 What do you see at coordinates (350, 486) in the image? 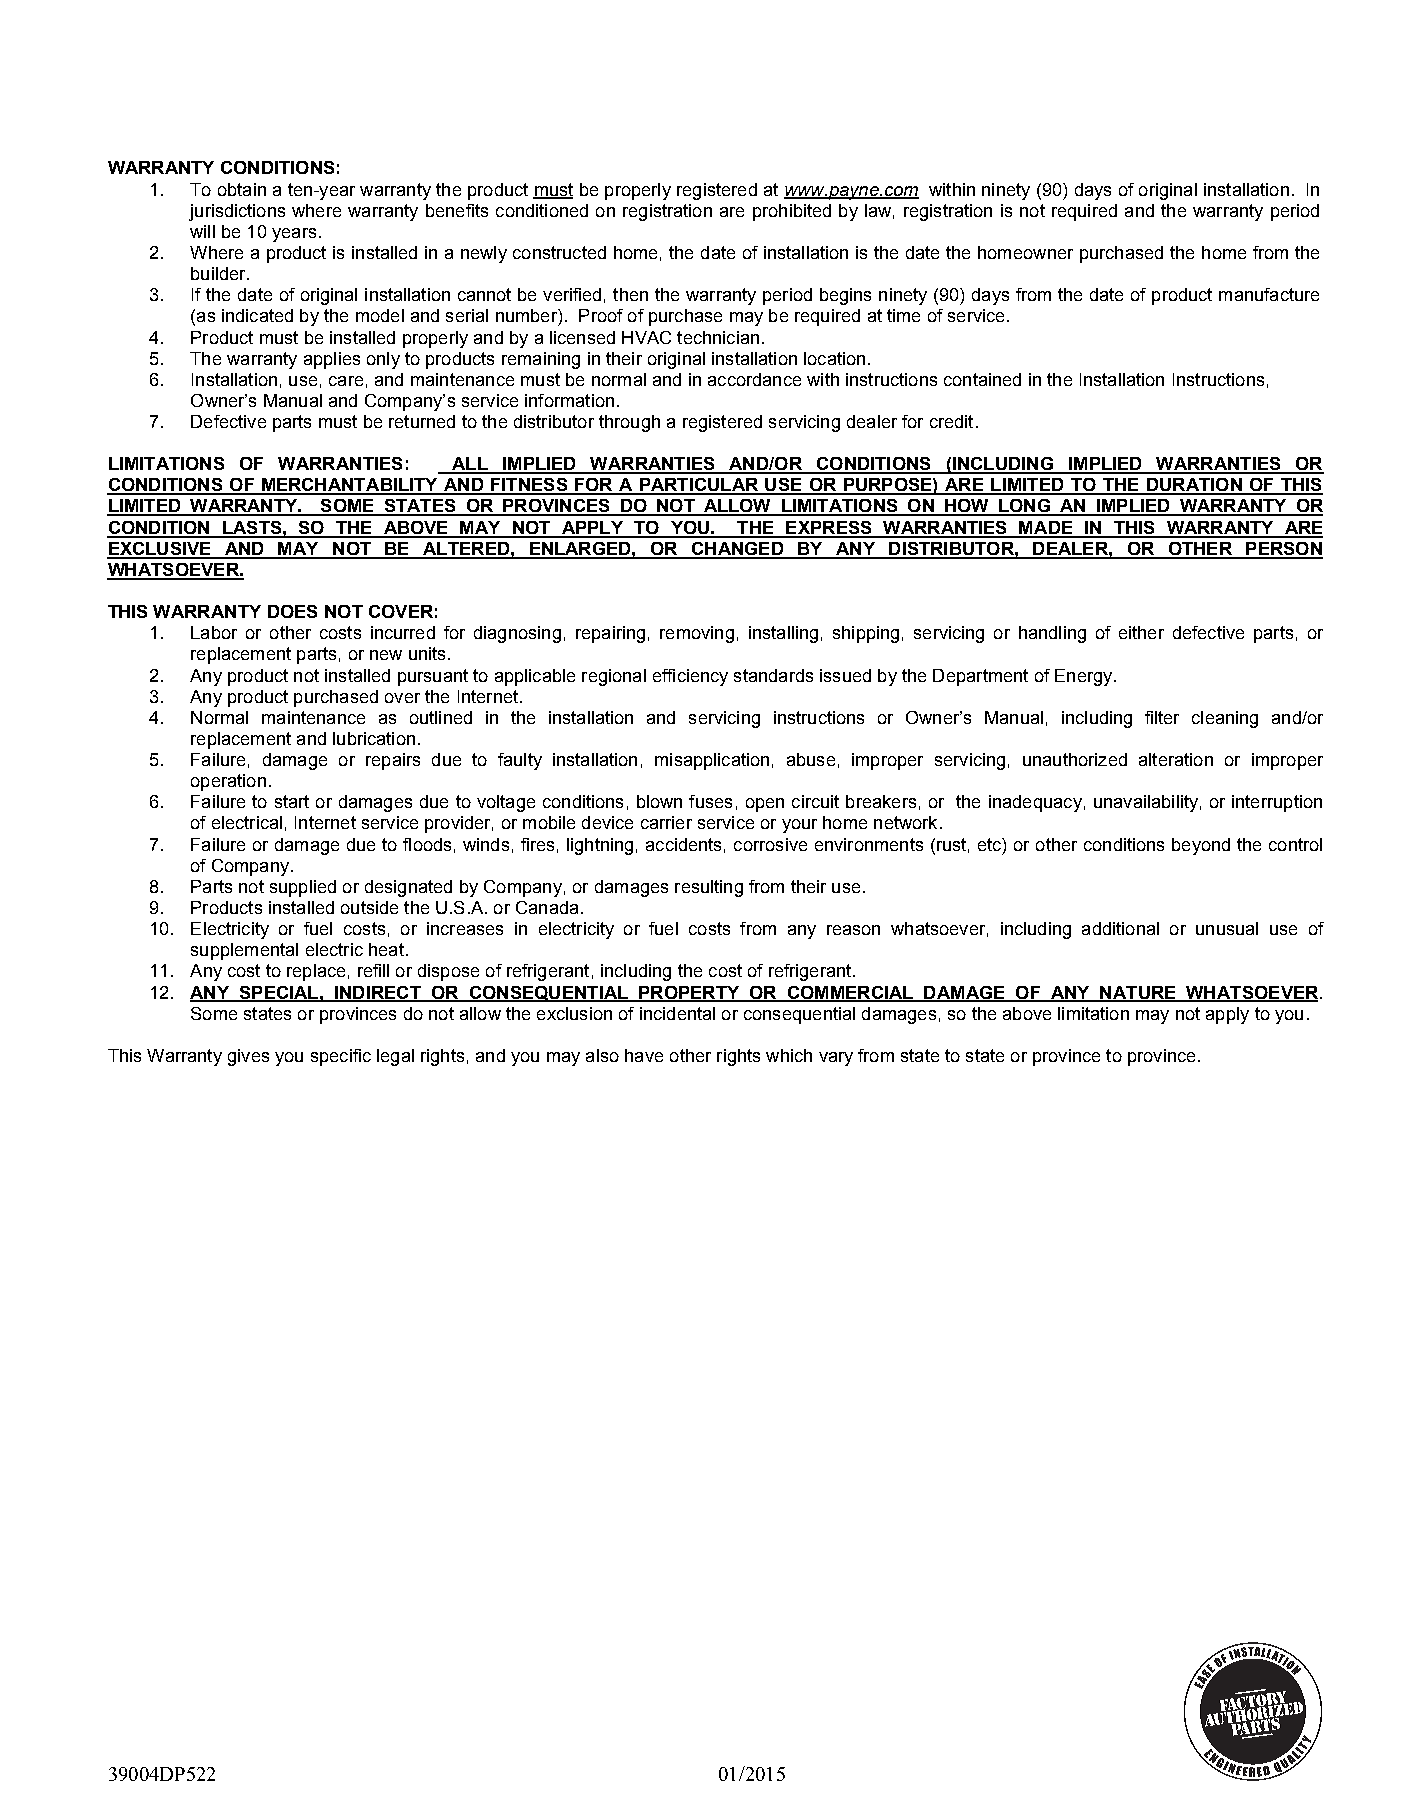
I see `MERCHANTABILITY` at bounding box center [350, 486].
